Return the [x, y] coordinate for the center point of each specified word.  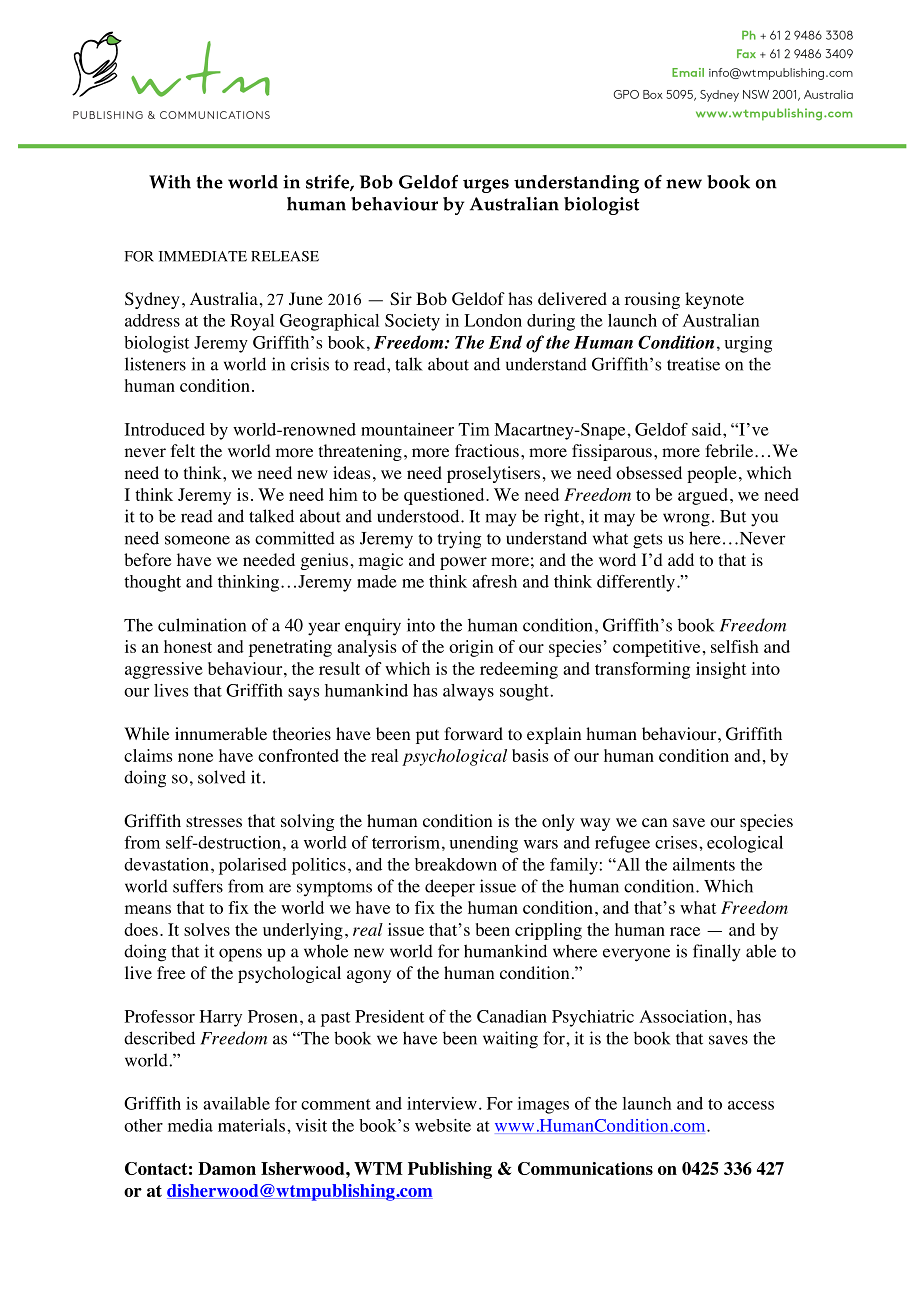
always [468, 692]
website [443, 1125]
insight [721, 670]
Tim [474, 429]
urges [486, 186]
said [708, 429]
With [170, 182]
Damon [227, 1168]
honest [188, 646]
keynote [714, 300]
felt [183, 450]
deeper [450, 888]
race [685, 931]
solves [207, 929]
